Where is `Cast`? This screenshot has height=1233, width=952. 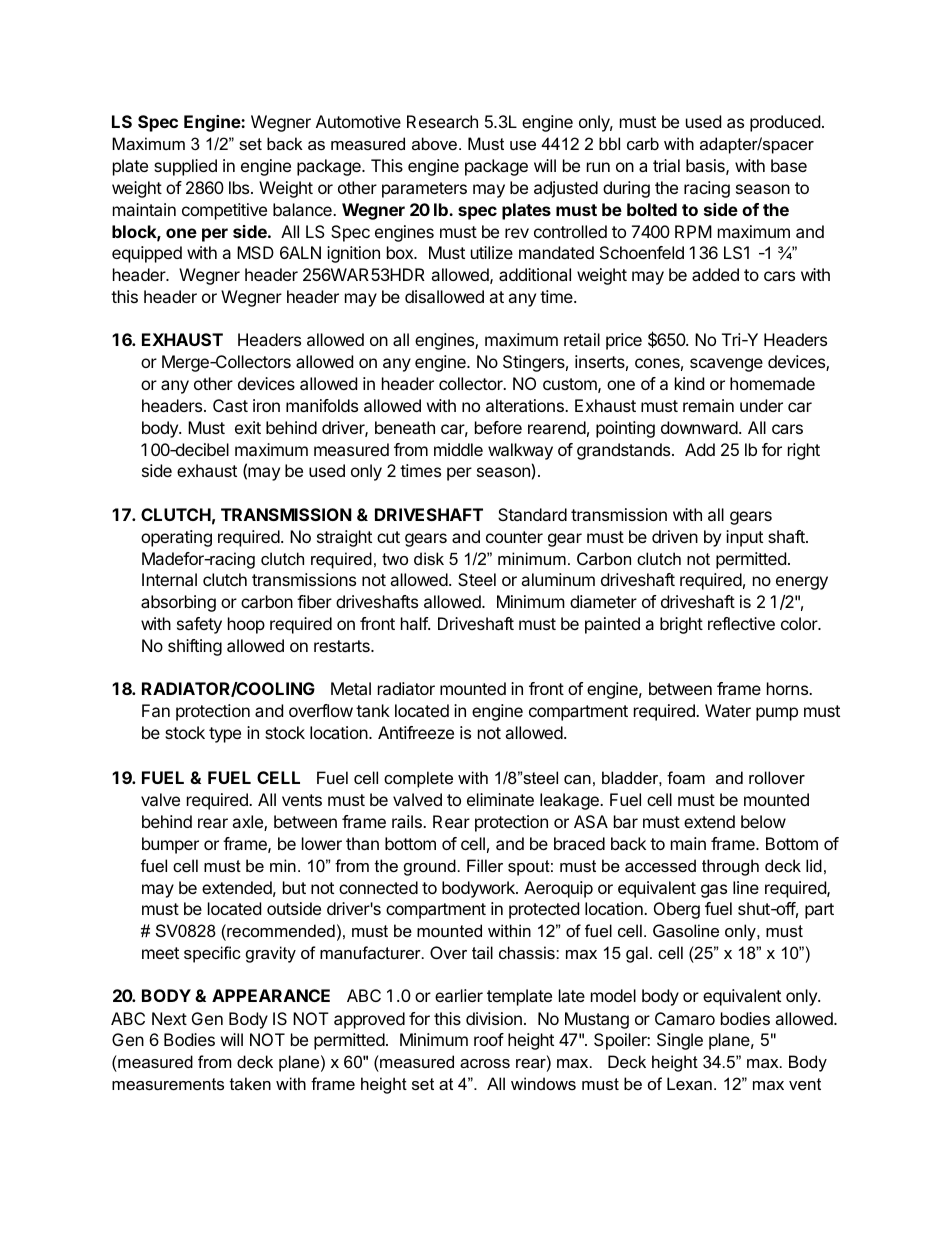 Cast is located at coordinates (230, 405).
